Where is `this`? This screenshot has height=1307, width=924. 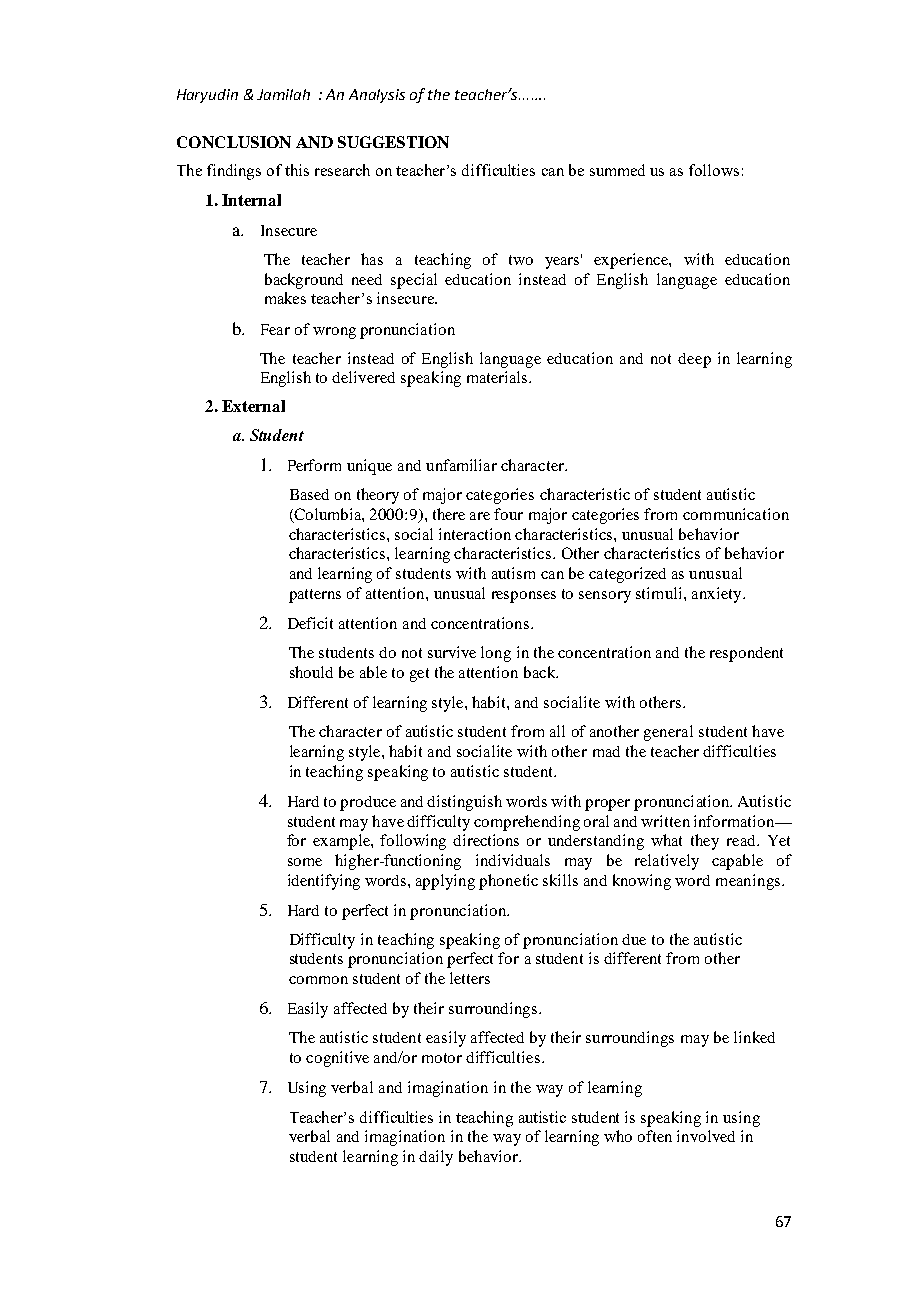 this is located at coordinates (297, 170).
